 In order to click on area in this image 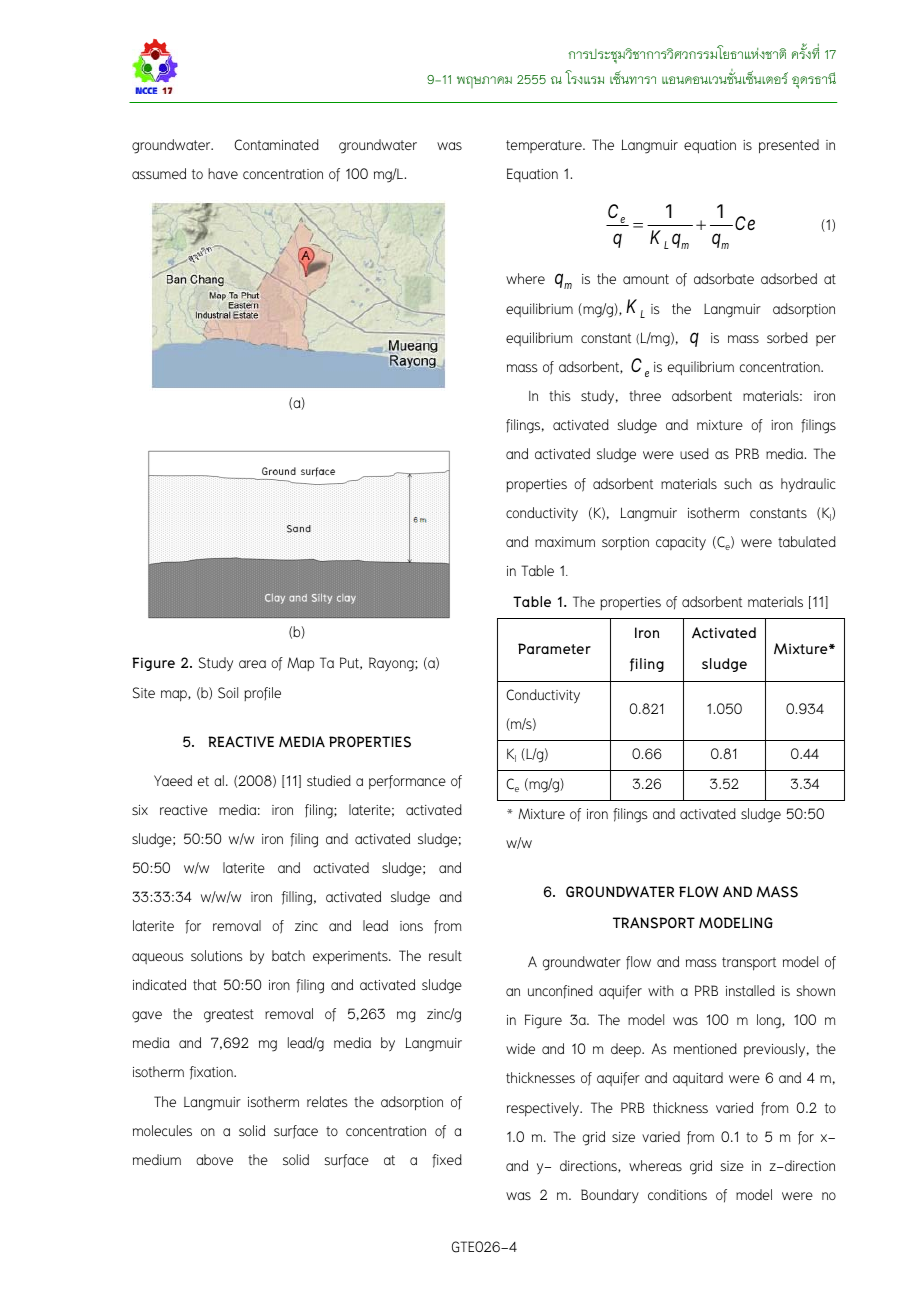, I will do `click(252, 664)`.
